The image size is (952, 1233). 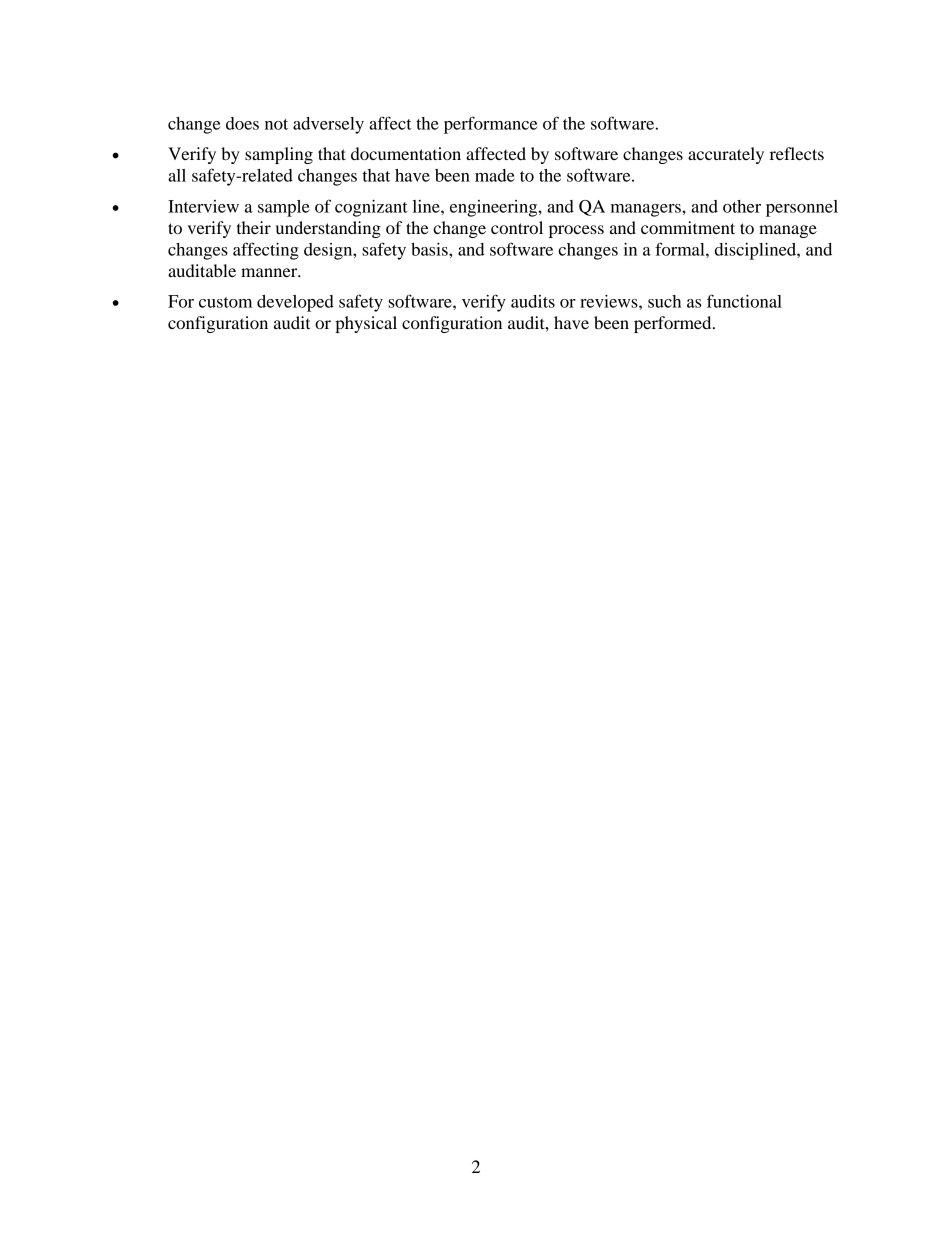 I want to click on Interview, so click(x=203, y=206).
